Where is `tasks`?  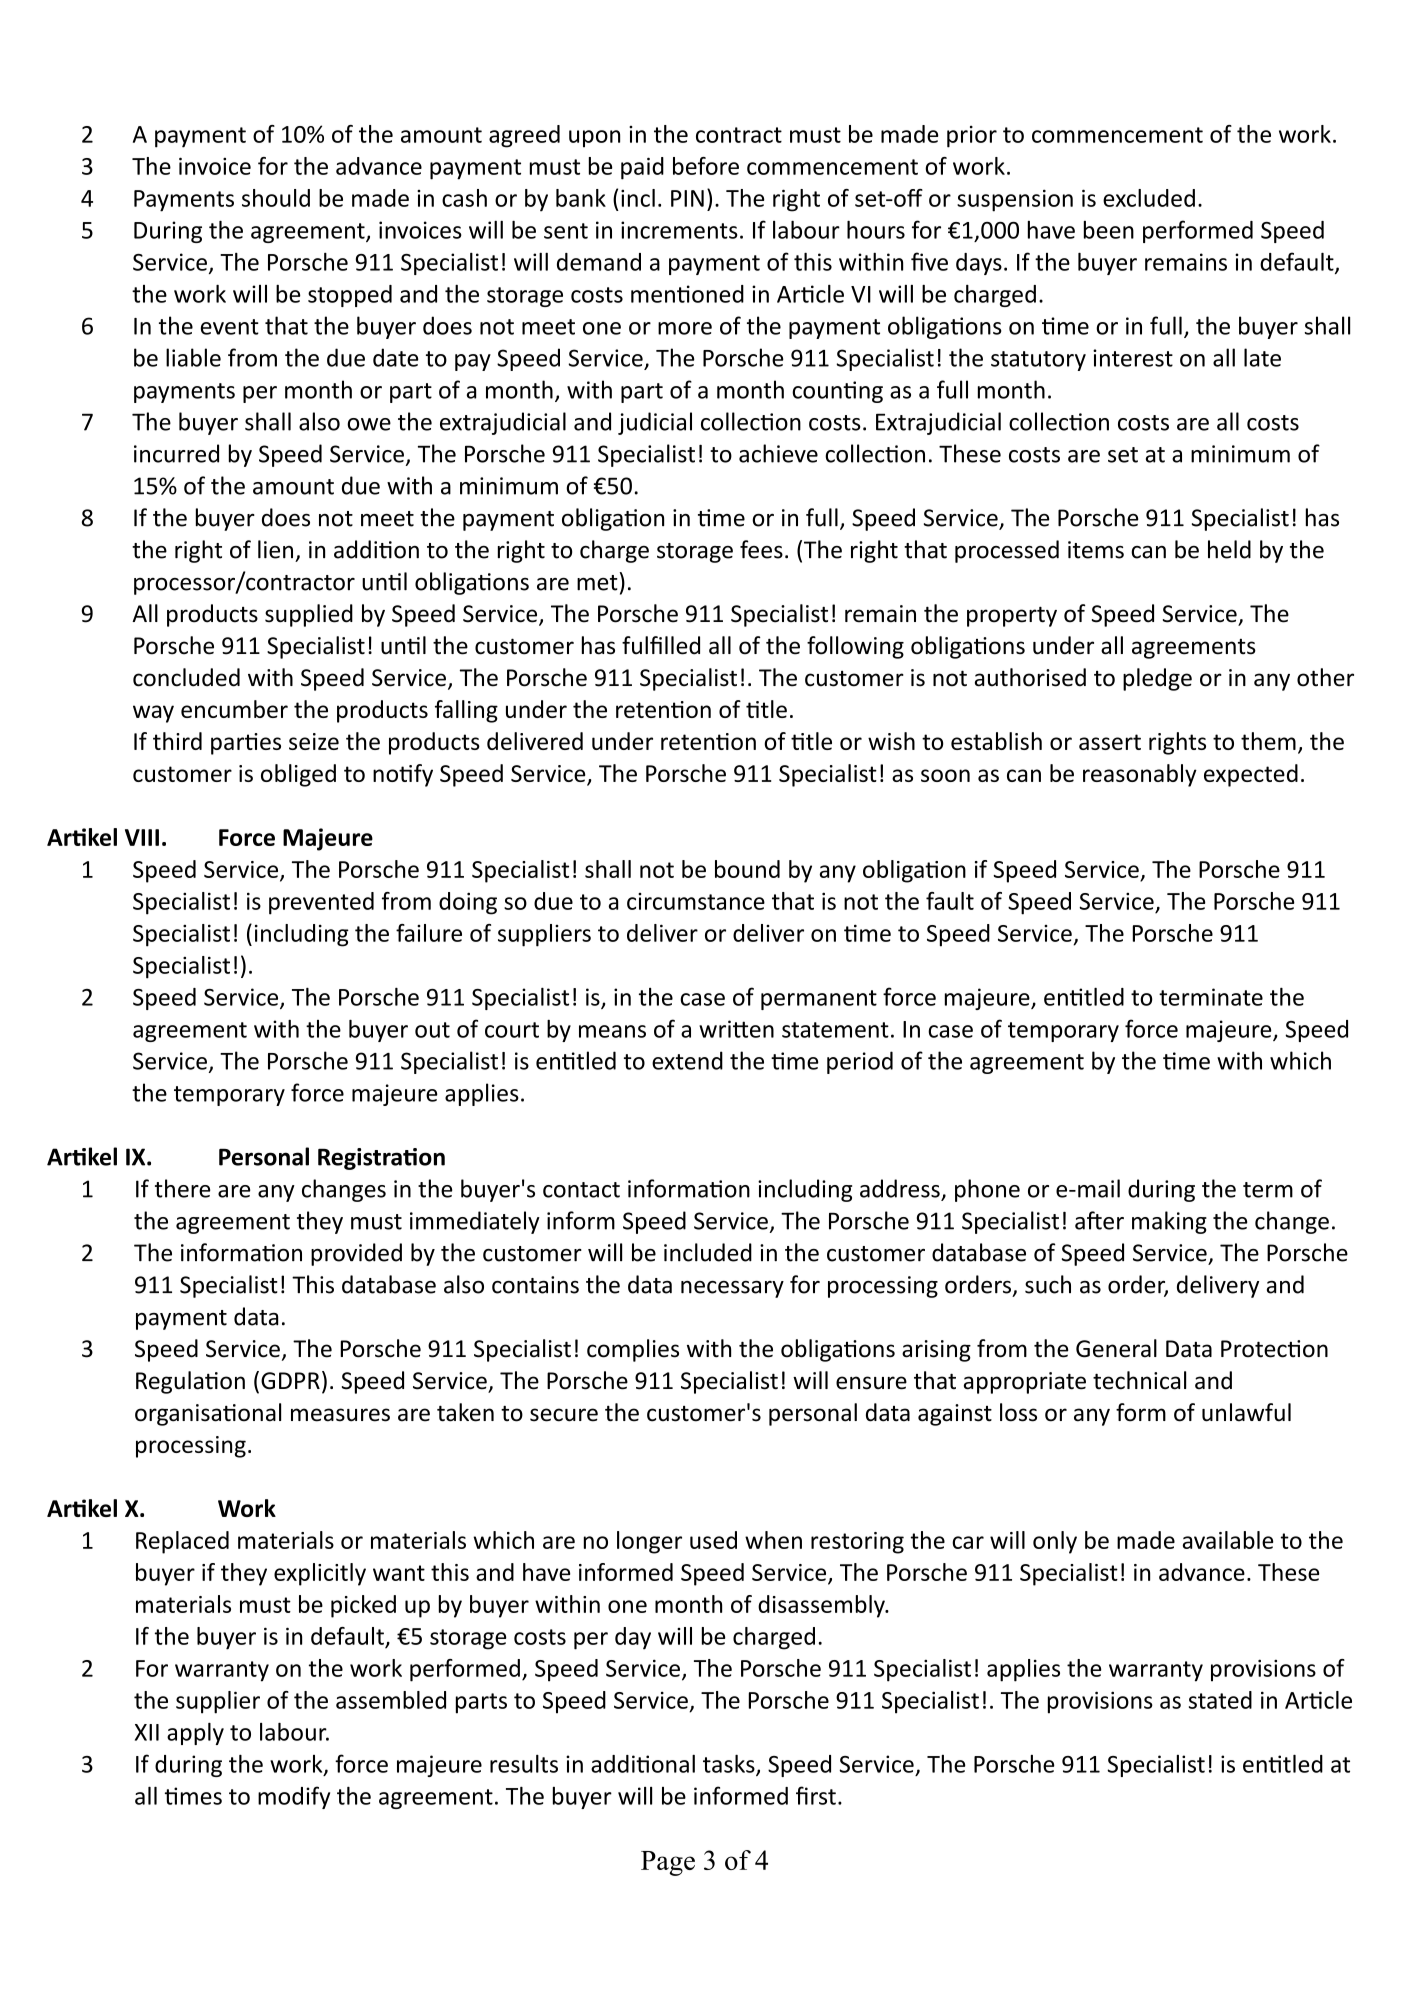 tasks is located at coordinates (730, 1765).
